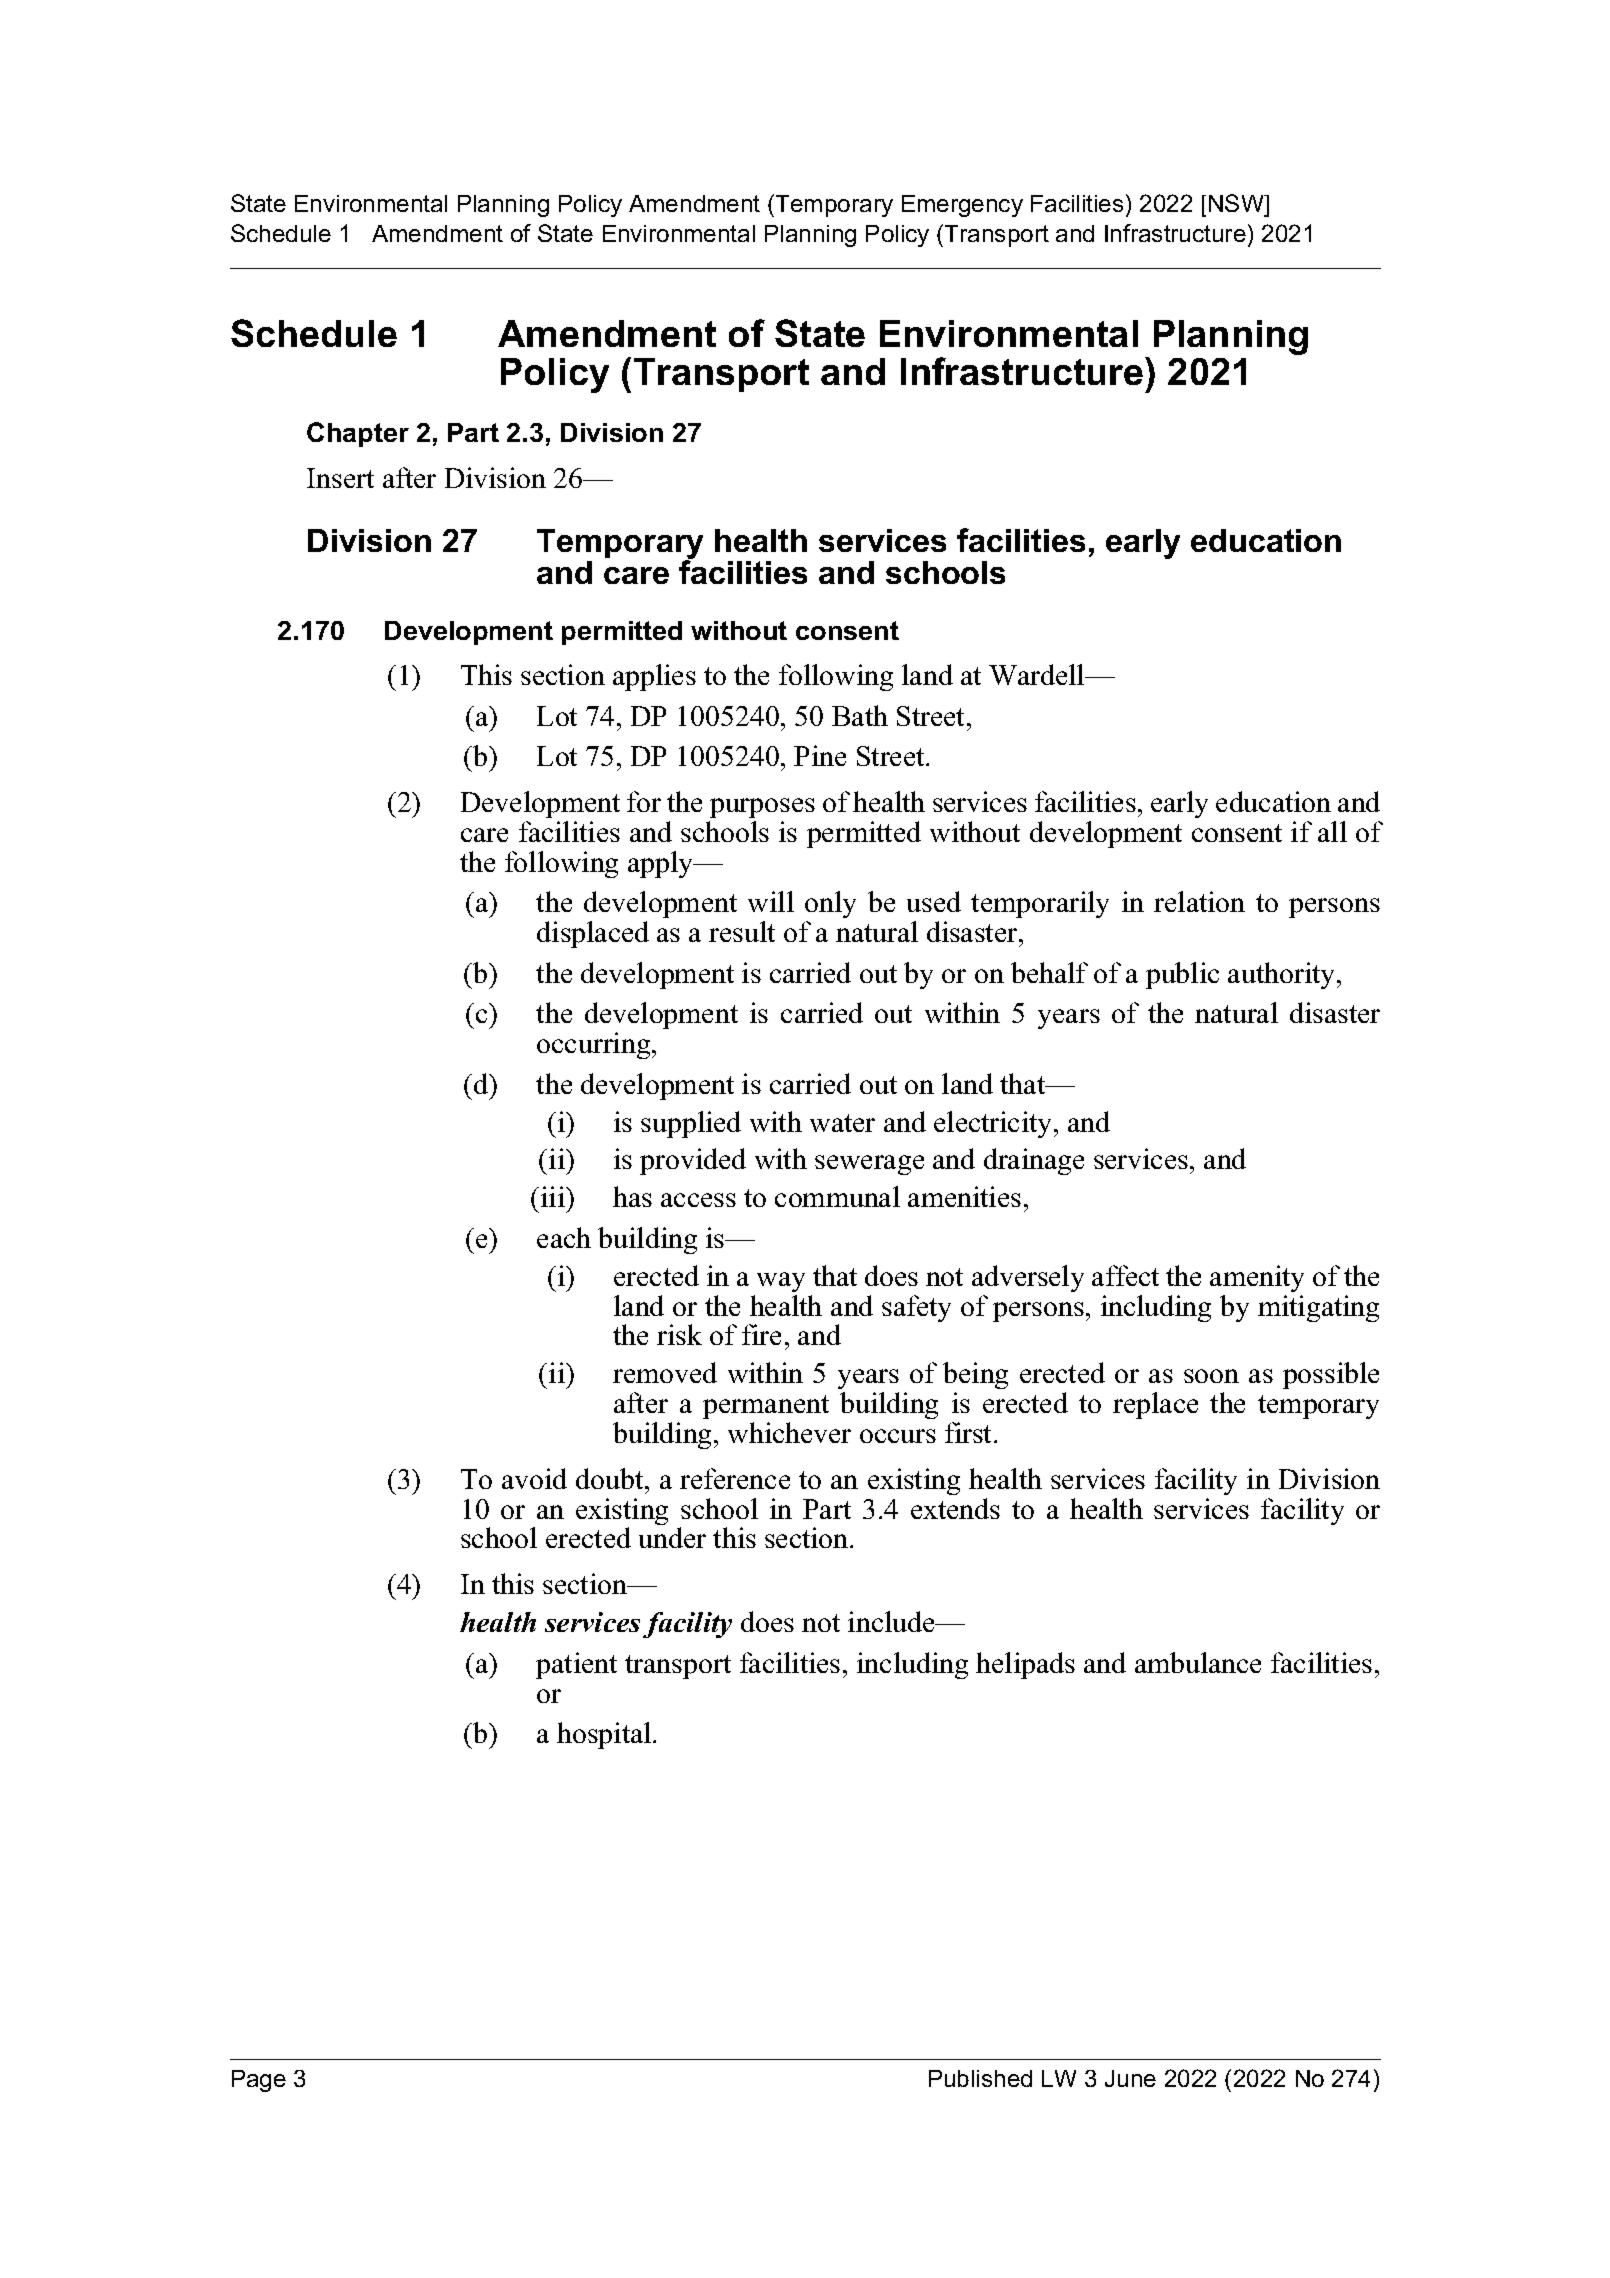  I want to click on patient, so click(576, 1665).
